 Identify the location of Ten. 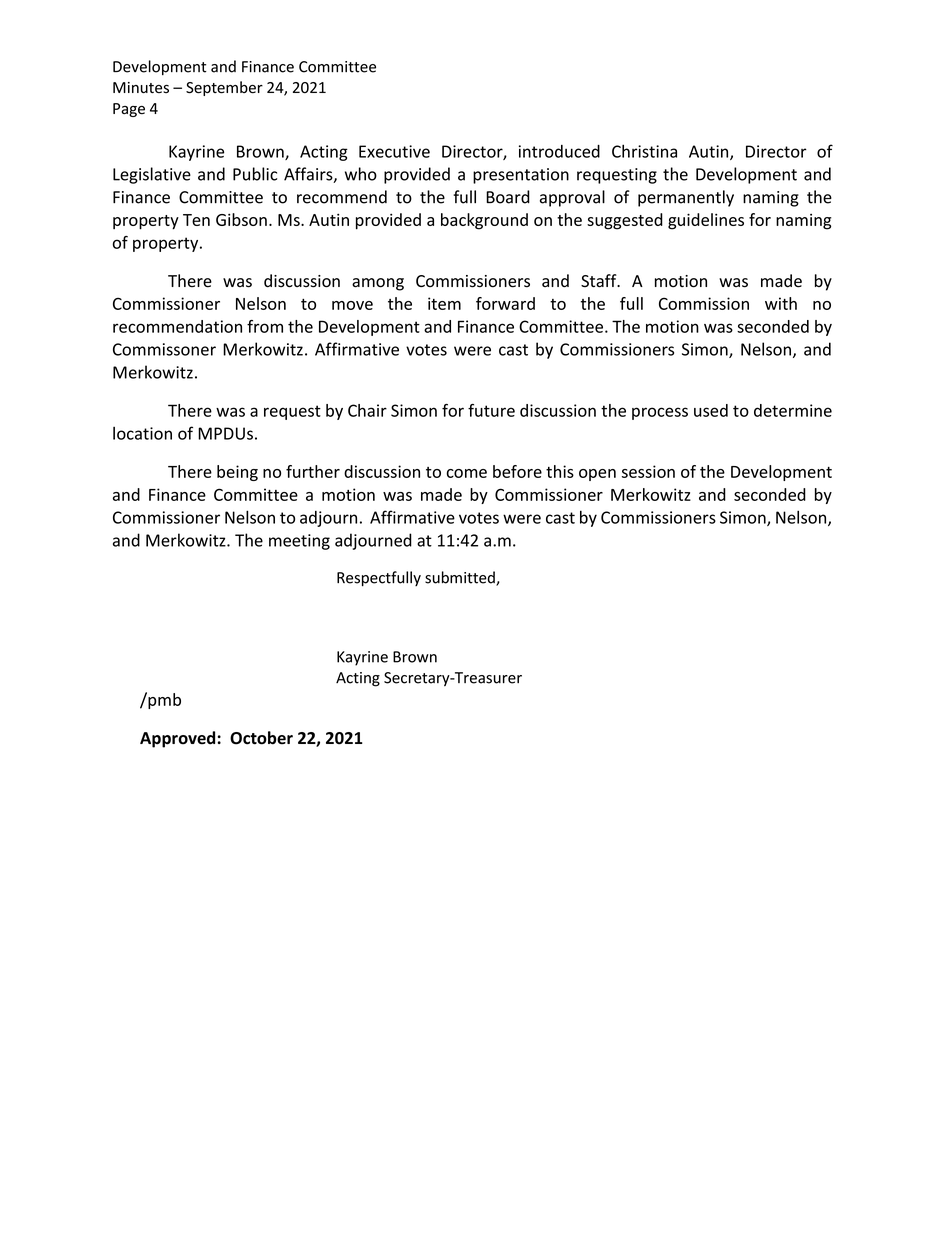
(196, 220).
